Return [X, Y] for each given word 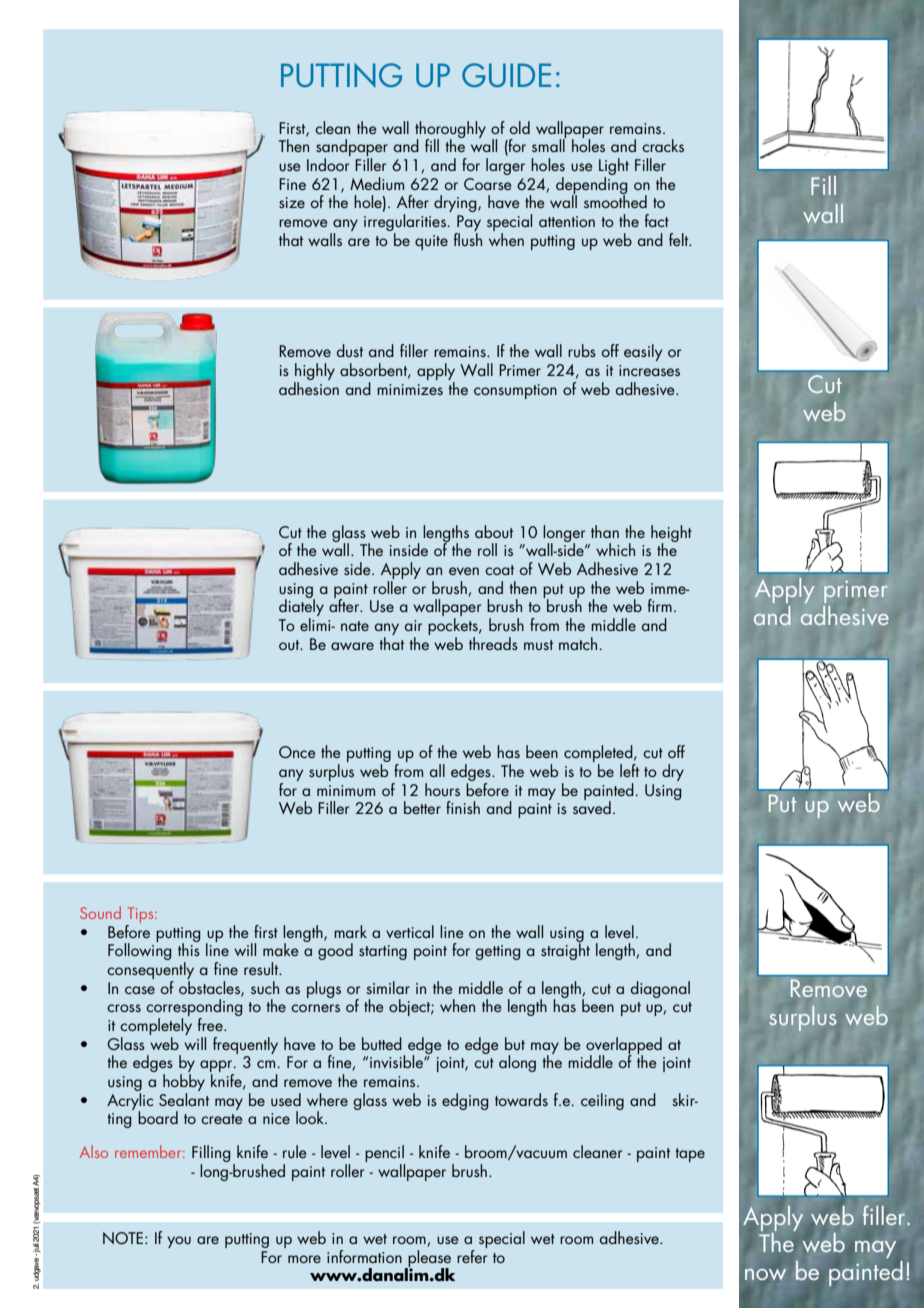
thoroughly [450, 130]
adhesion [309, 387]
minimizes [410, 389]
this [189, 948]
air [414, 625]
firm [660, 605]
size [292, 202]
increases [649, 370]
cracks [663, 145]
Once [297, 752]
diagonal [660, 989]
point [430, 952]
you [179, 1242]
